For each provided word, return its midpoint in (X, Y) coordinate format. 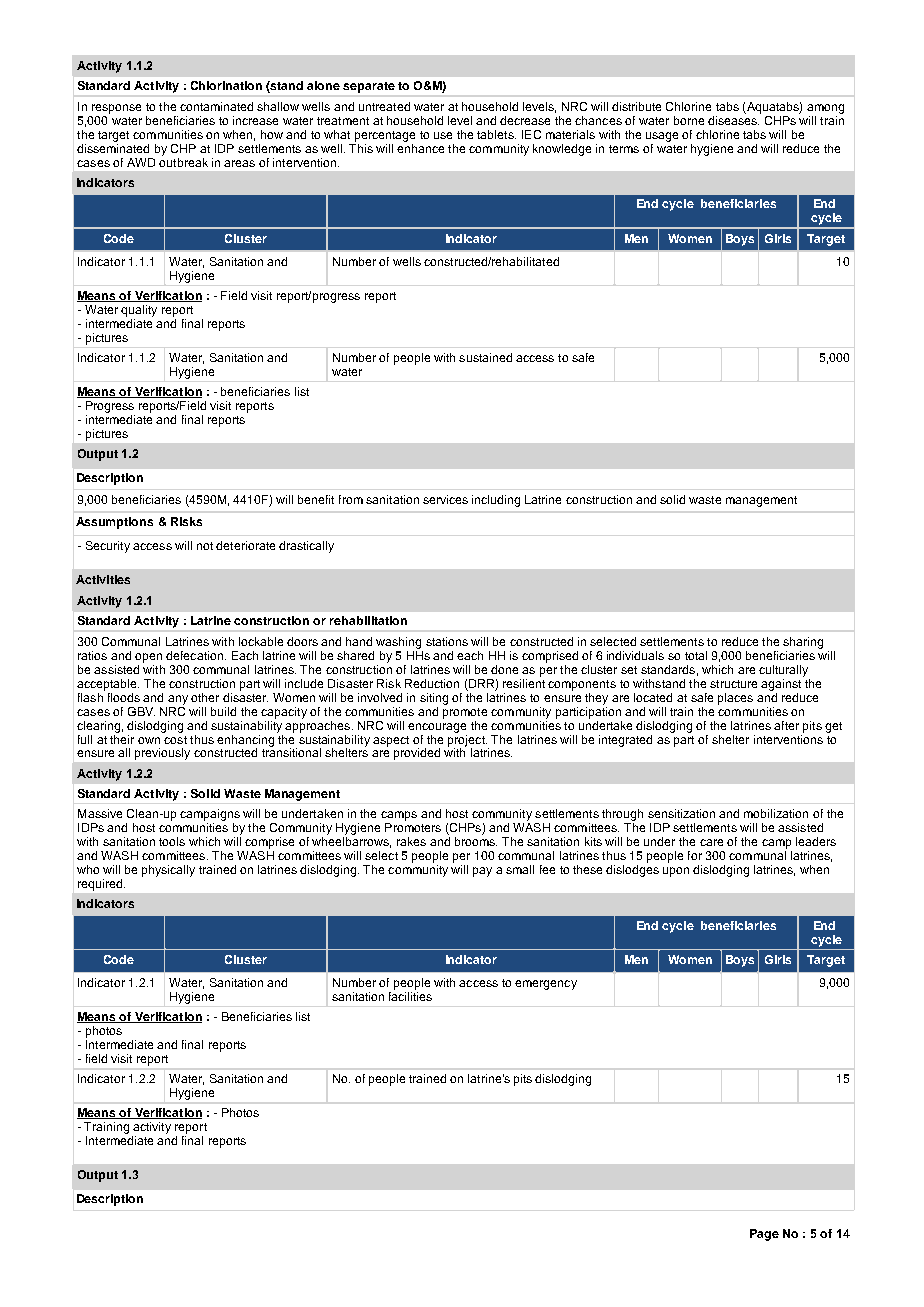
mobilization (776, 813)
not (205, 546)
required (101, 885)
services (445, 499)
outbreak (183, 161)
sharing (803, 643)
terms (624, 149)
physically (168, 871)
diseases (733, 119)
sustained (485, 357)
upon (676, 872)
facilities (410, 995)
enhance (420, 147)
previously (162, 754)
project (467, 740)
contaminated (216, 106)
